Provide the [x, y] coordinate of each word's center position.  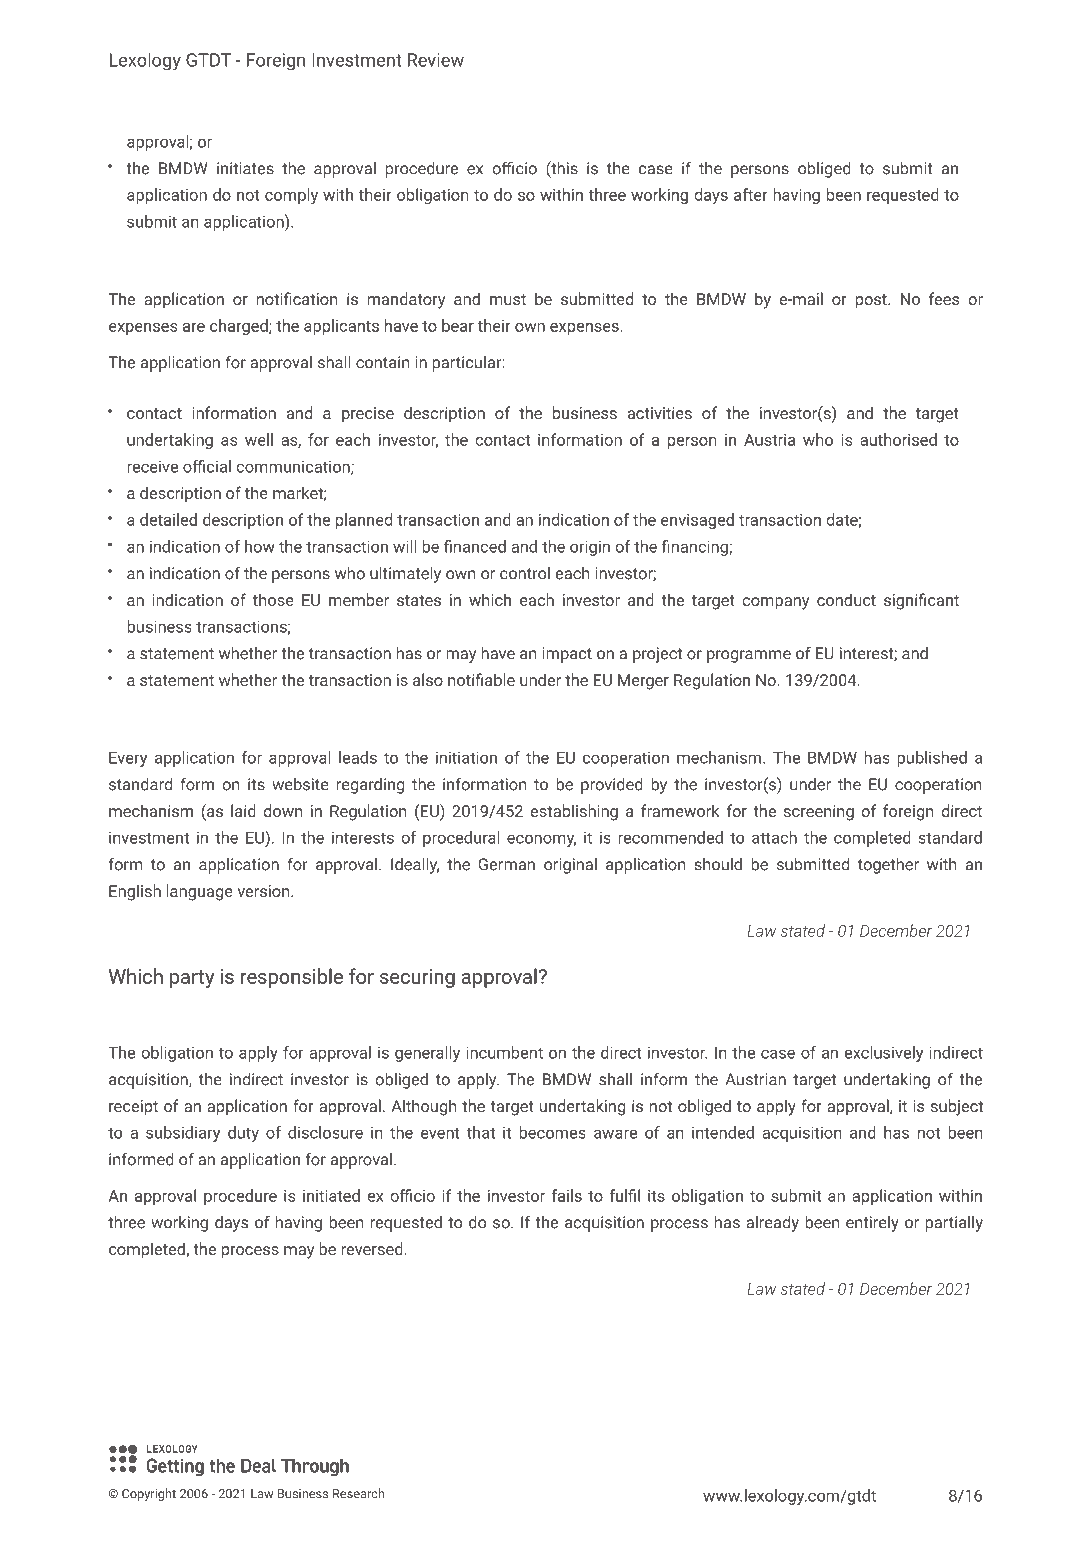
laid [243, 810]
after [751, 194]
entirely [872, 1224]
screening [819, 813]
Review [436, 60]
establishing [574, 812]
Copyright [149, 1494]
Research [358, 1493]
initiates [245, 168]
